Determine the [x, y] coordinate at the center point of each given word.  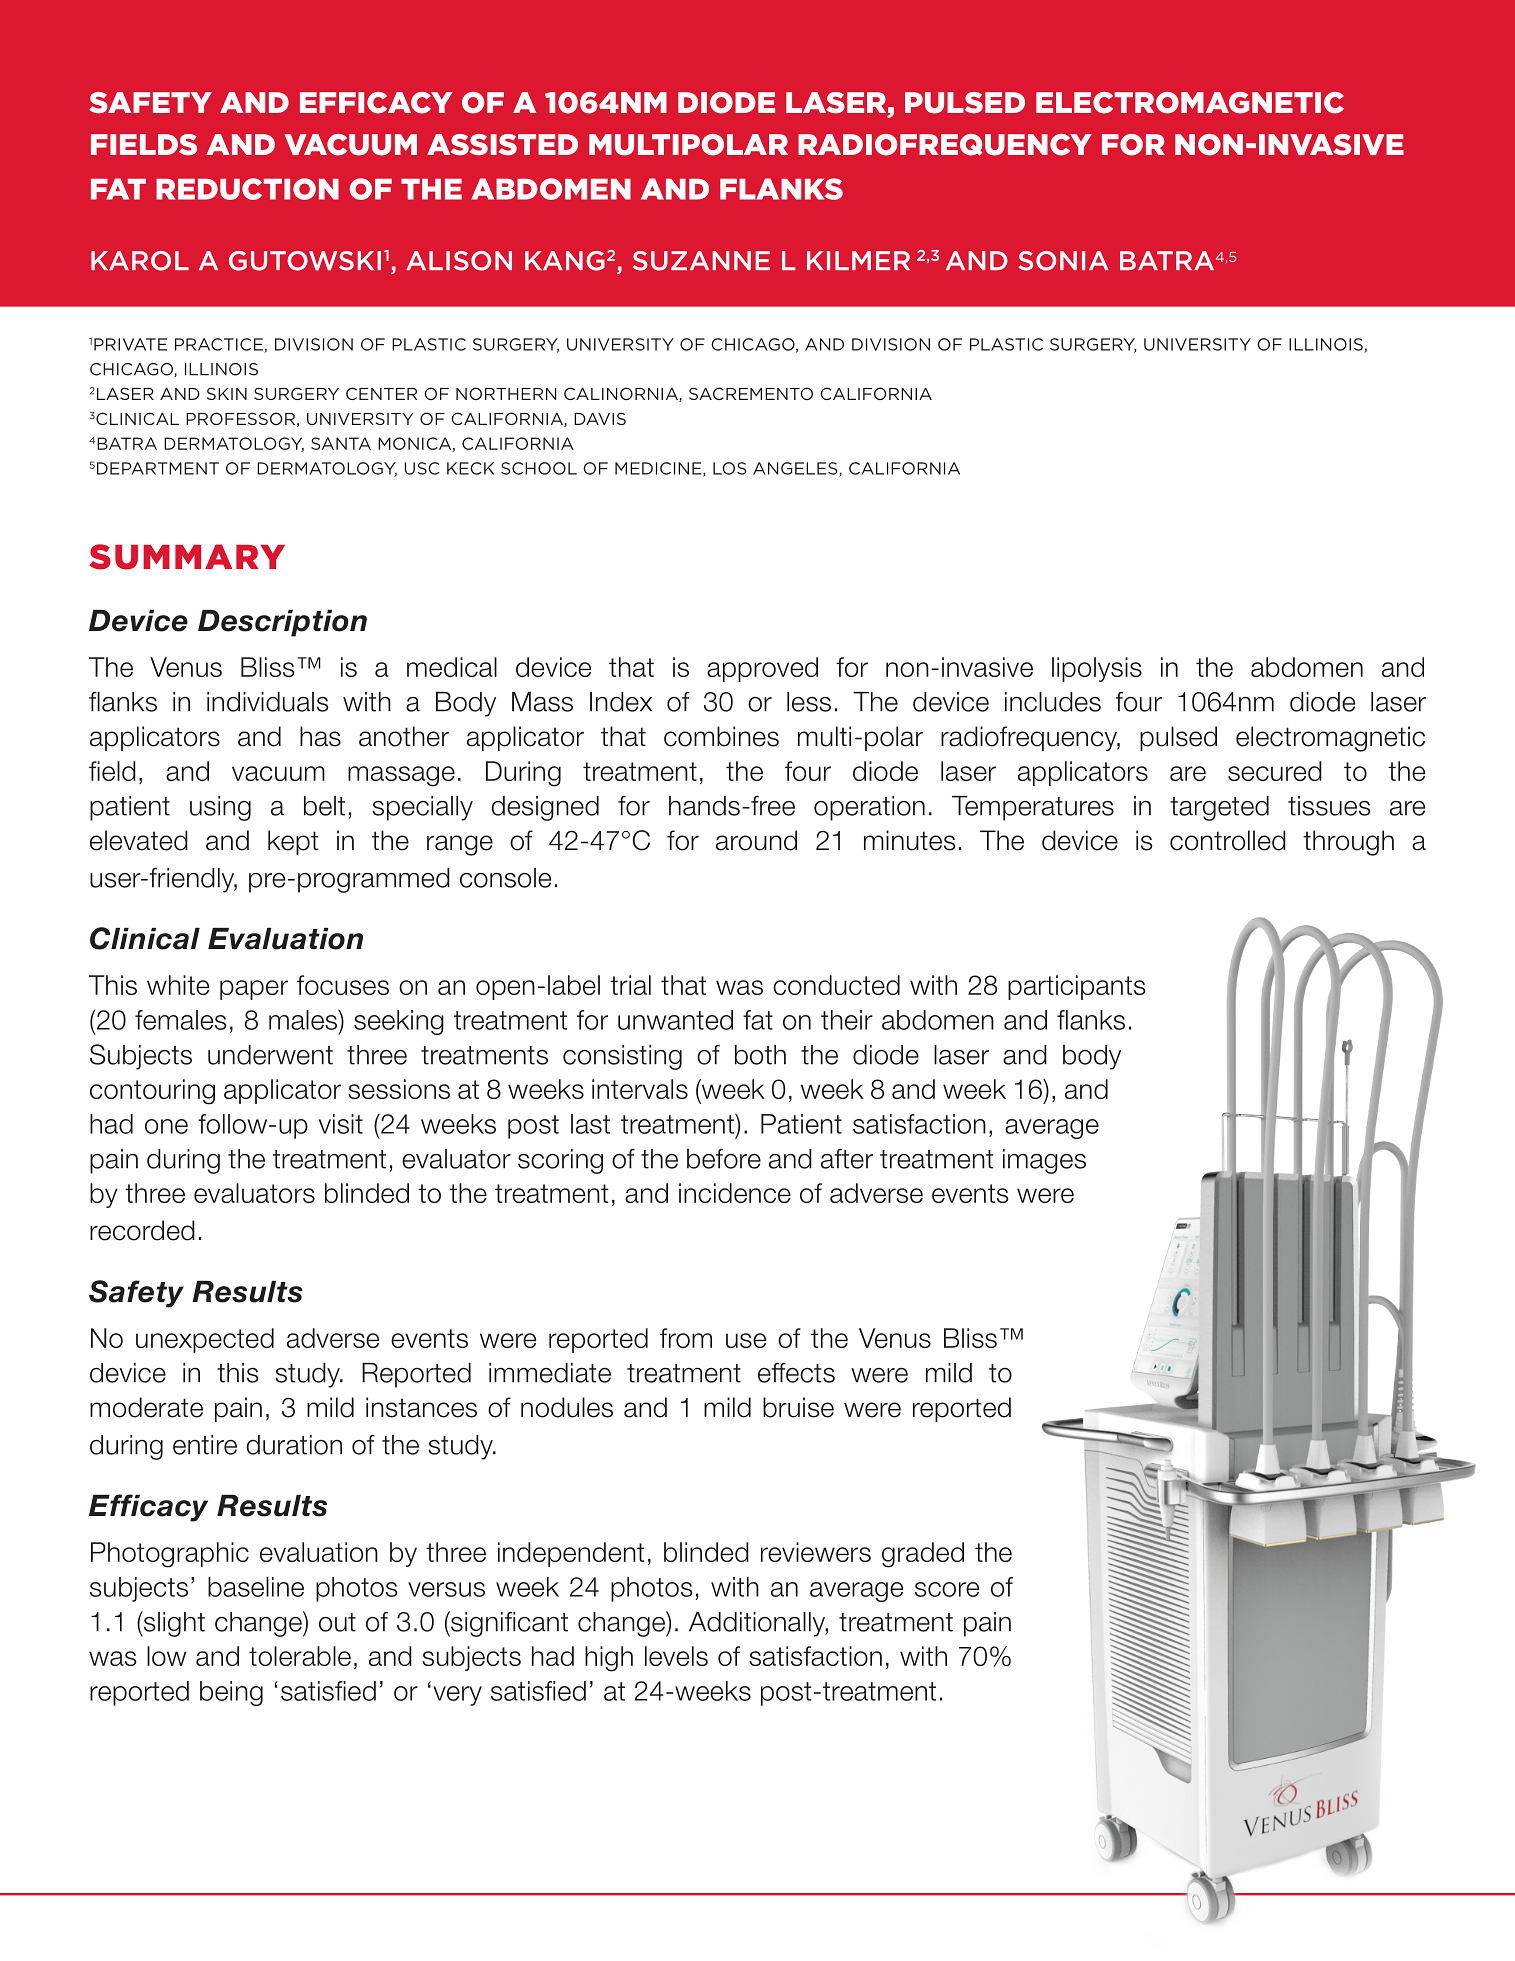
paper [254, 990]
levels [676, 1656]
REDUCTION [247, 189]
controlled [1228, 840]
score [947, 1589]
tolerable [300, 1656]
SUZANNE [701, 261]
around [756, 840]
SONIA [1064, 261]
